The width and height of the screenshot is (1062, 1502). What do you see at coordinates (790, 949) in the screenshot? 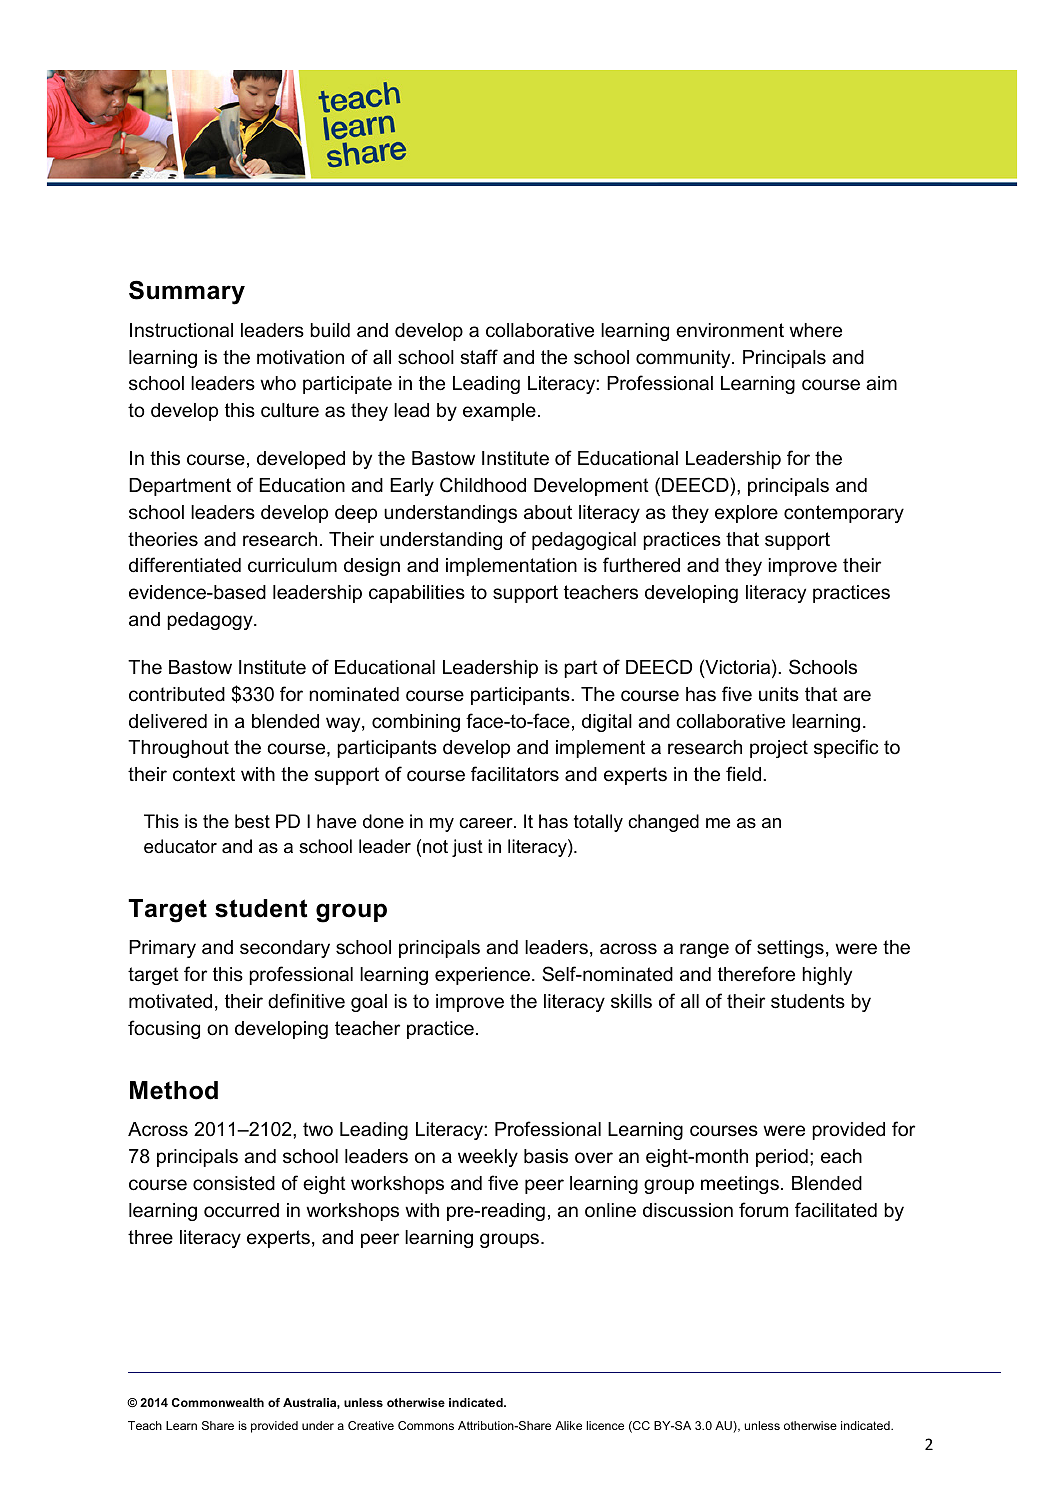
I see `settings` at bounding box center [790, 949].
